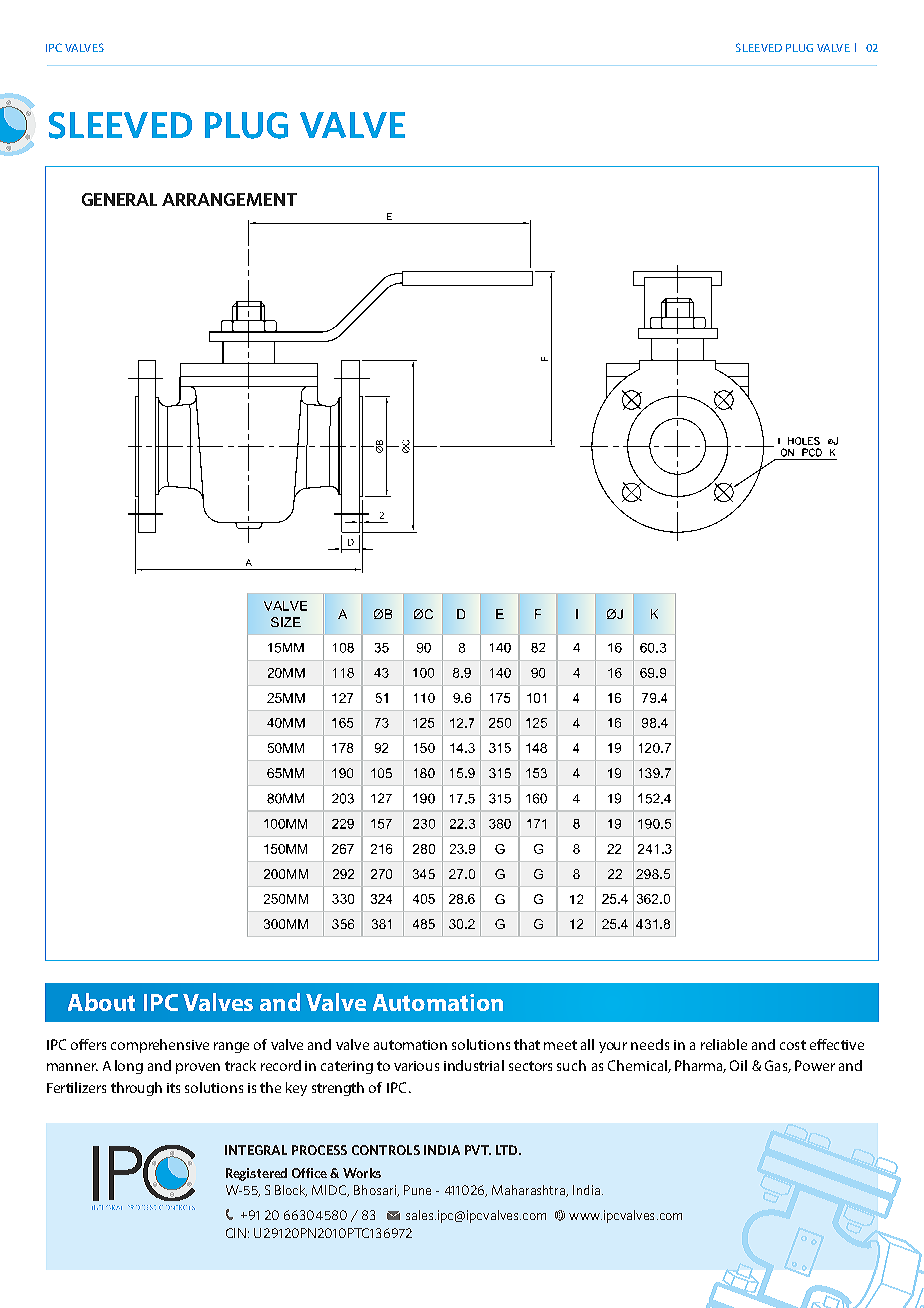  I want to click on Pune, so click(417, 1190).
